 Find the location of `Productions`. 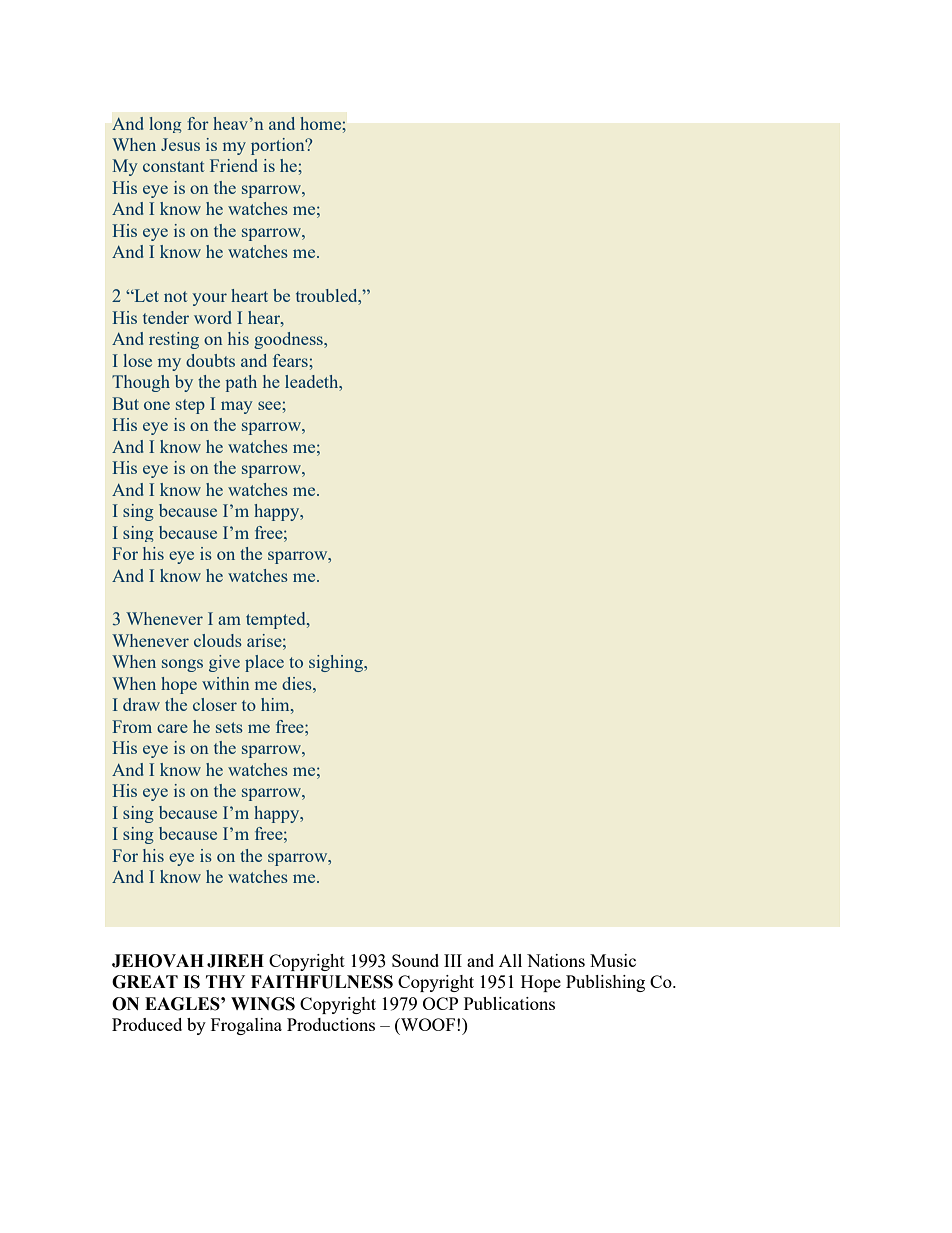

Productions is located at coordinates (331, 1024).
